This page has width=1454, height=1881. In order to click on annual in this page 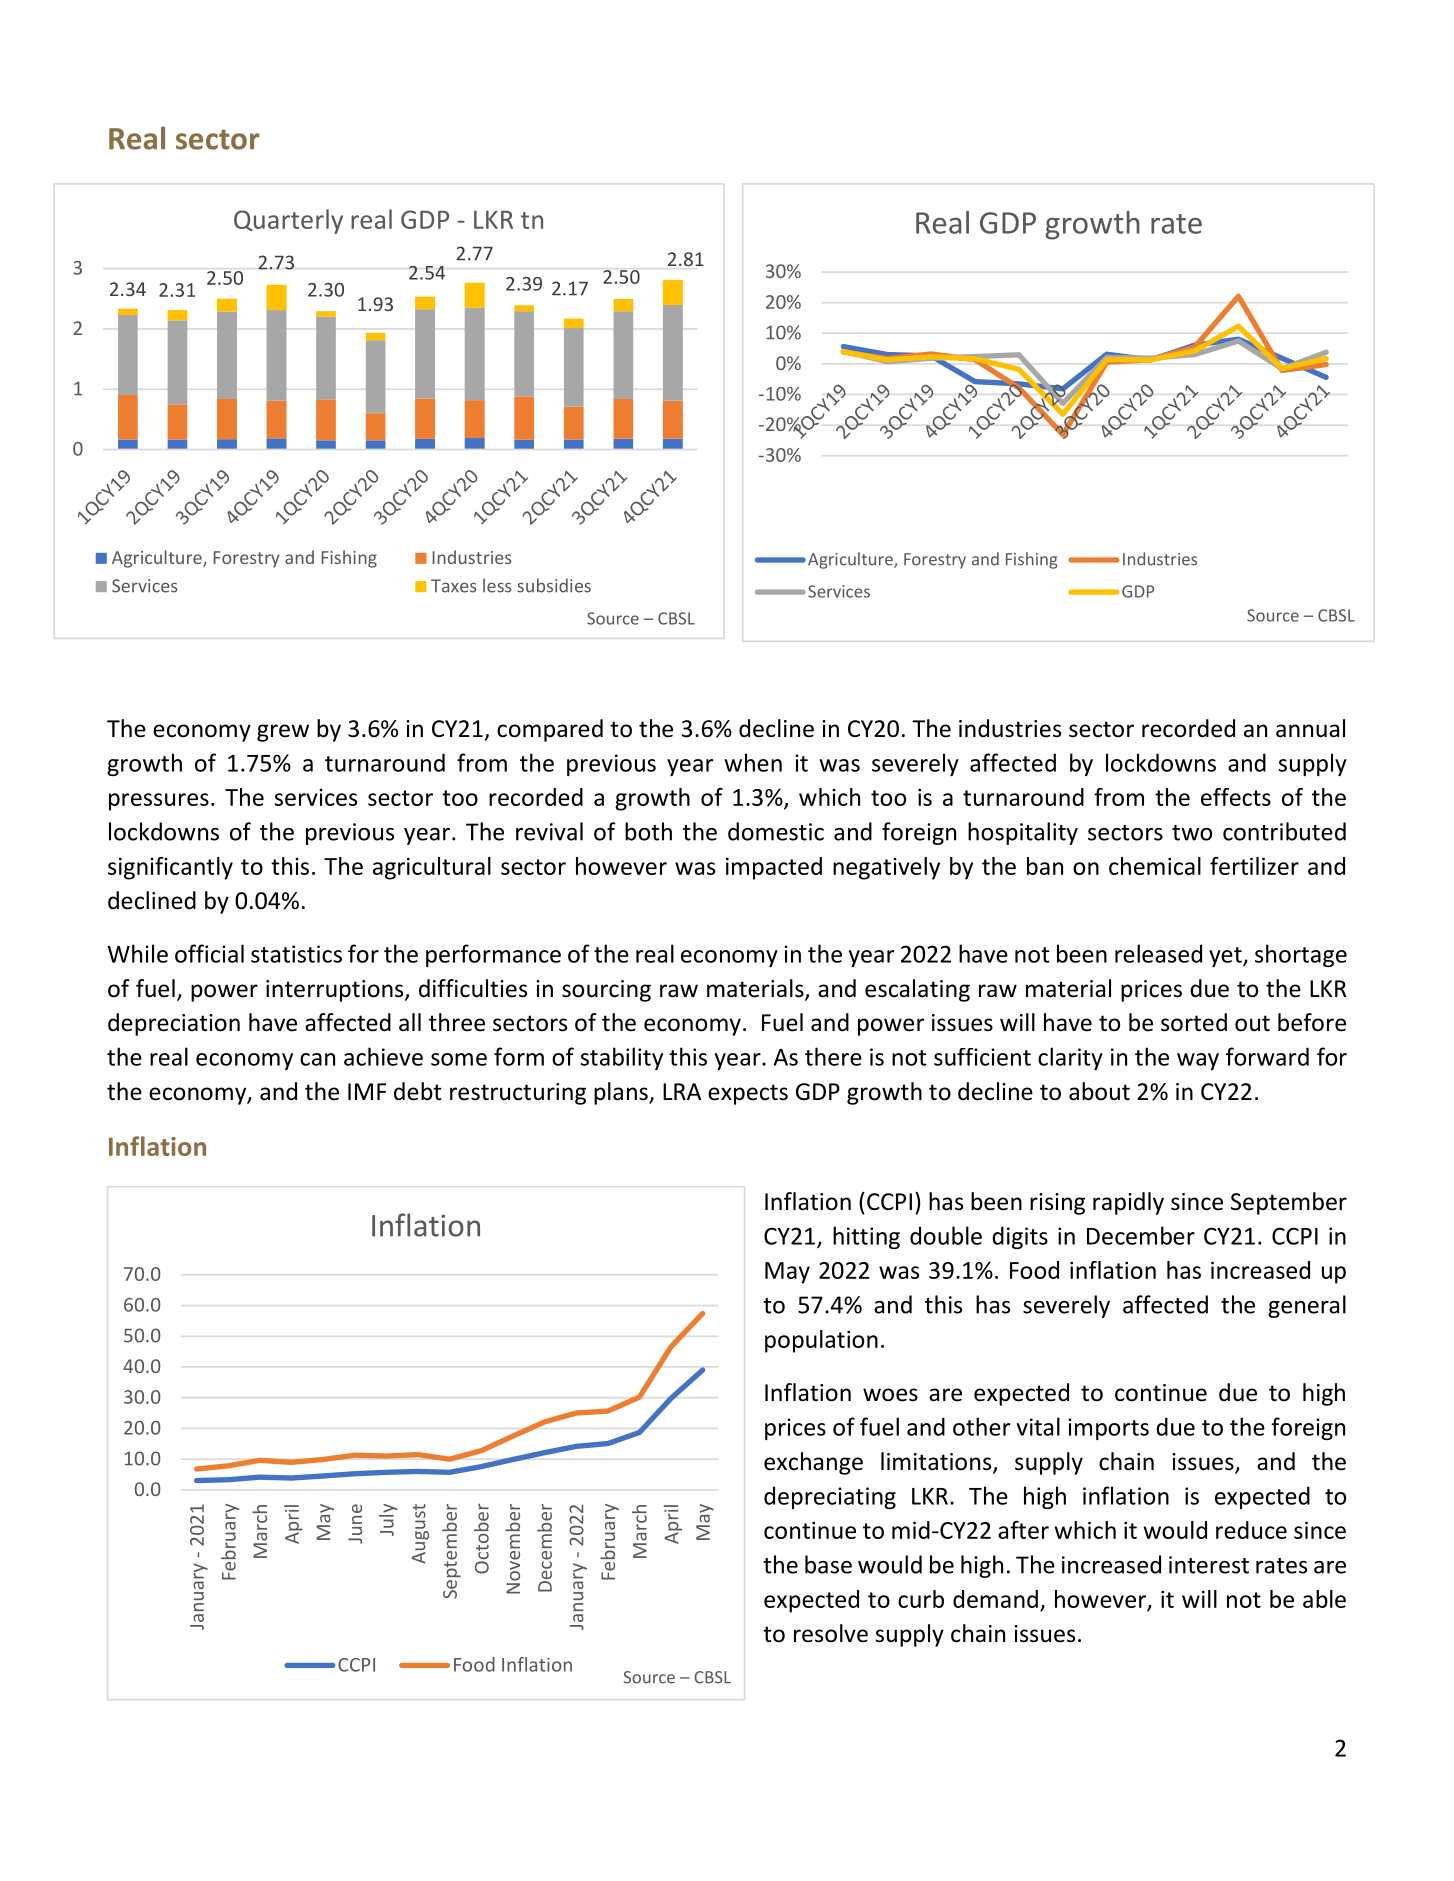, I will do `click(1310, 728)`.
